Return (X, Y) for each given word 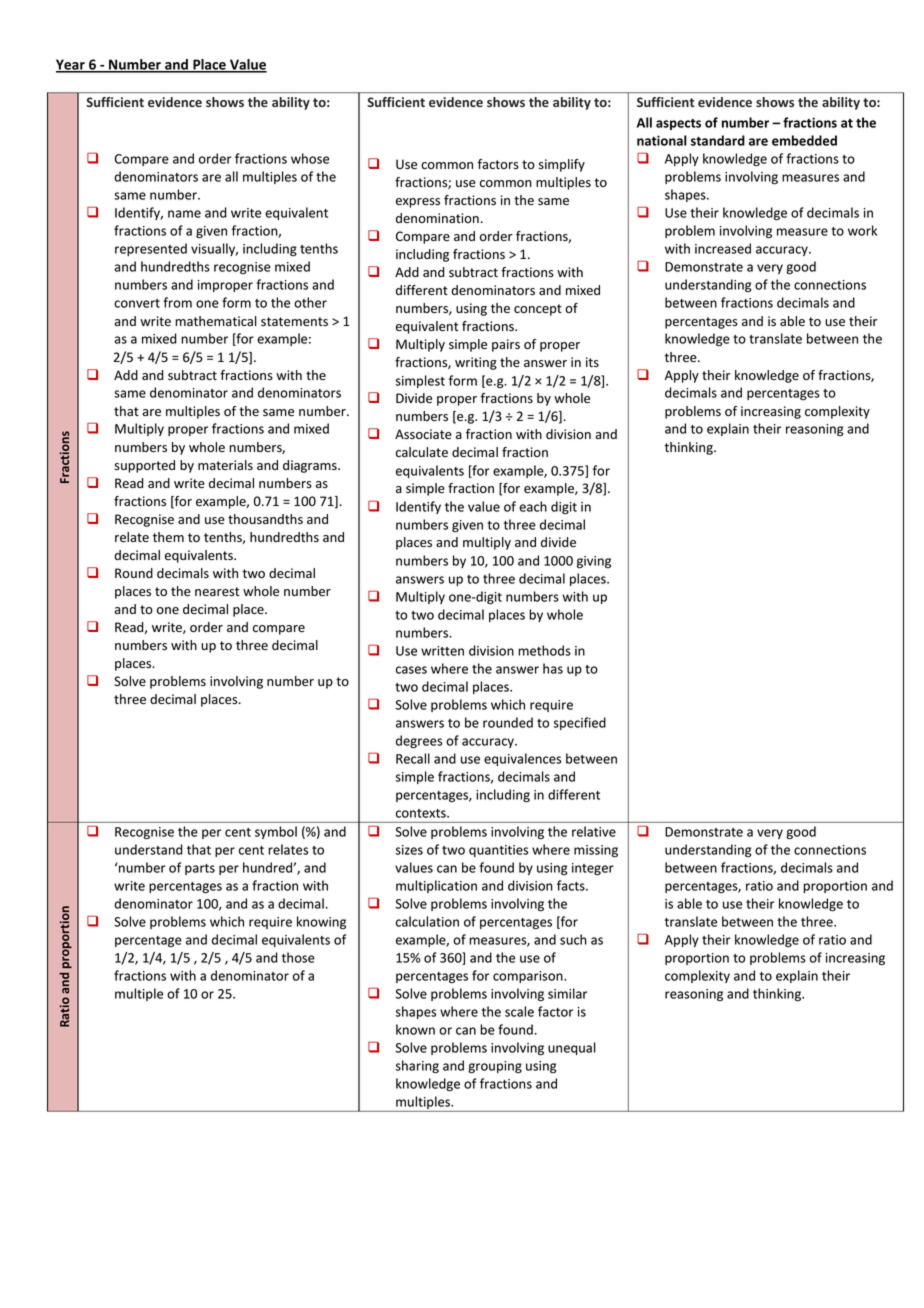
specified (580, 723)
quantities (498, 851)
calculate (422, 452)
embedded (804, 140)
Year (71, 66)
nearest (217, 592)
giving (594, 562)
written (442, 651)
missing (596, 851)
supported (144, 466)
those (298, 957)
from (177, 302)
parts (200, 869)
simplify (562, 165)
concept (538, 310)
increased (723, 248)
